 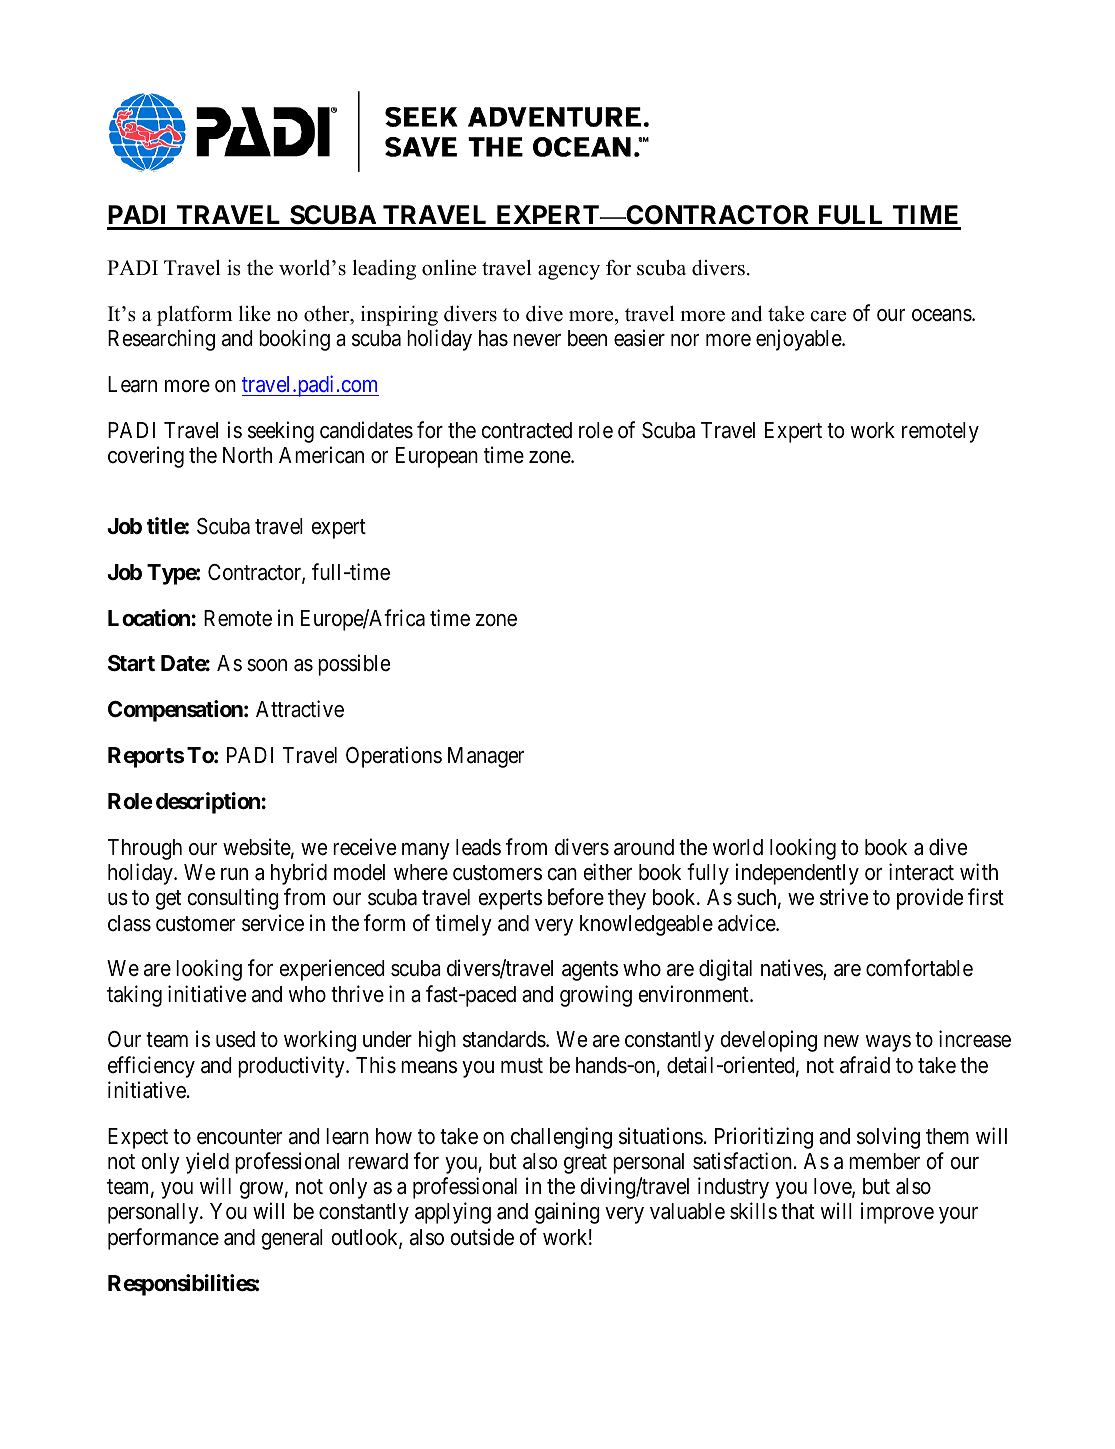 I want to click on care, so click(x=828, y=316).
